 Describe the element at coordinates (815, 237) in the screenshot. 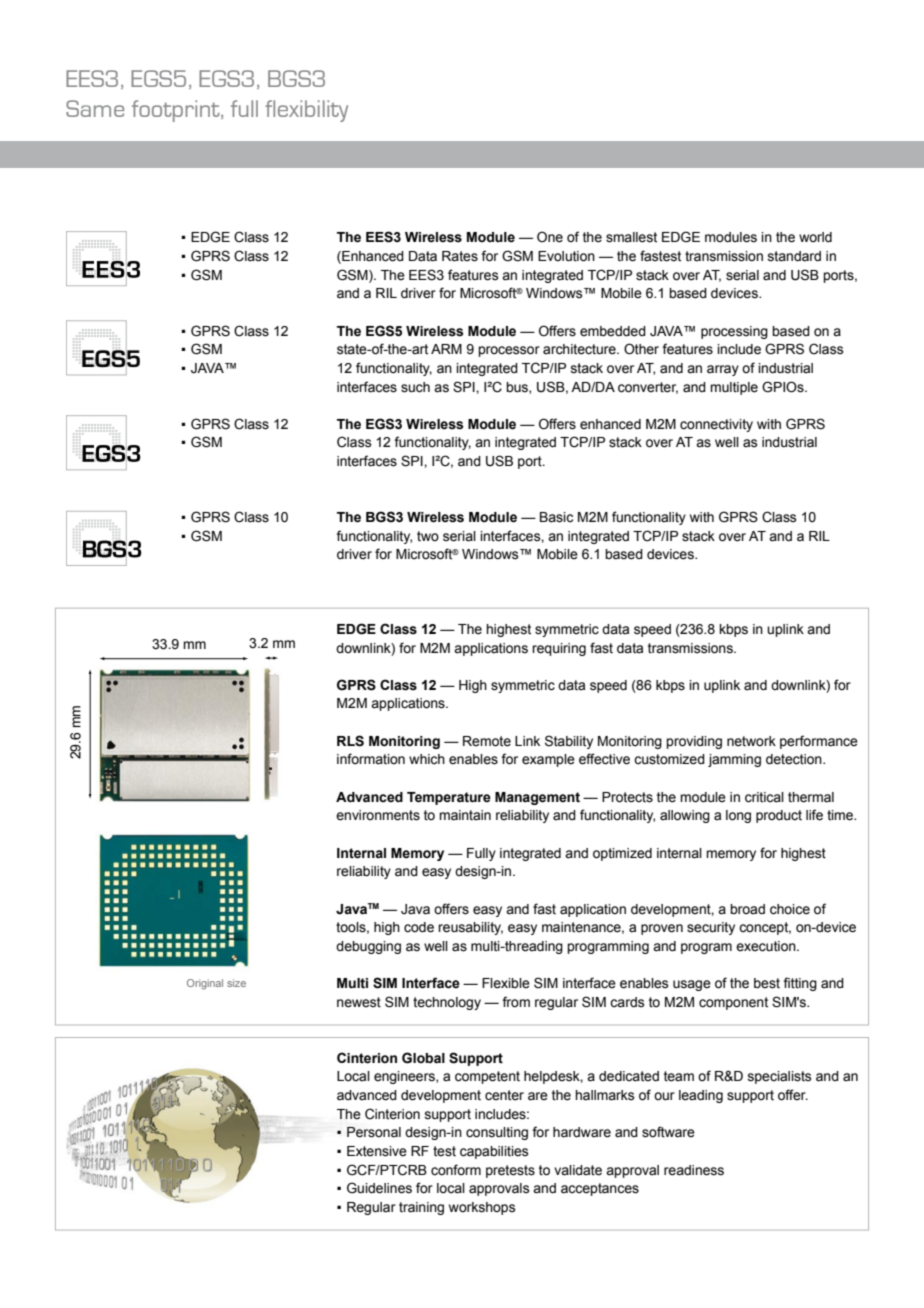

I see `world` at that location.
